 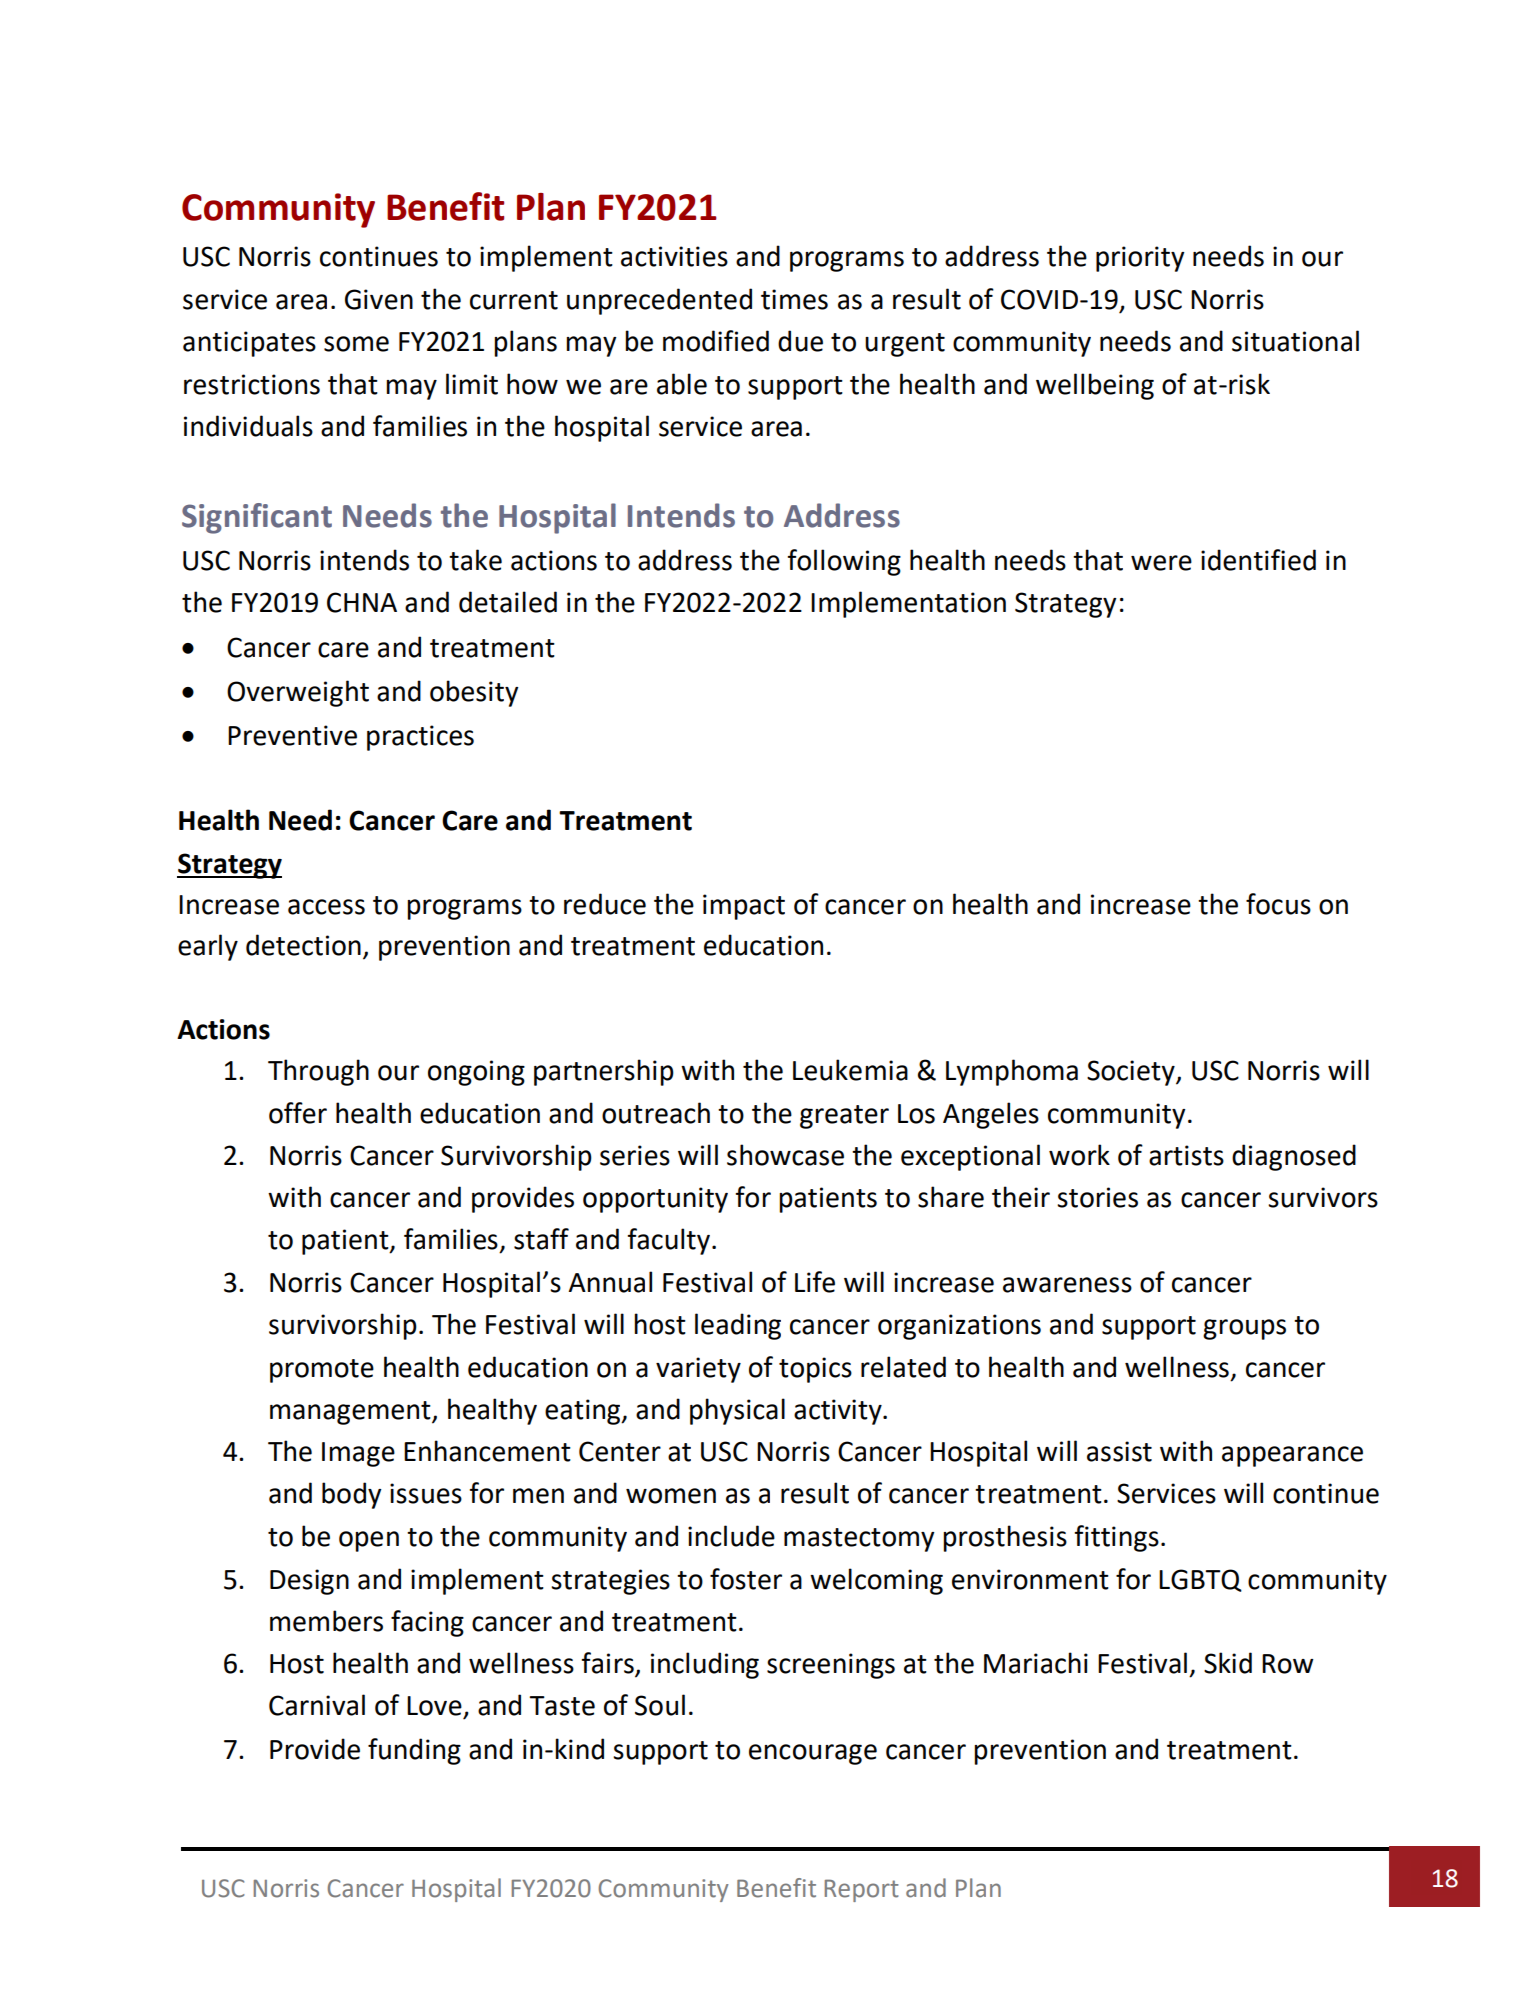 I want to click on funding, so click(x=414, y=1751).
